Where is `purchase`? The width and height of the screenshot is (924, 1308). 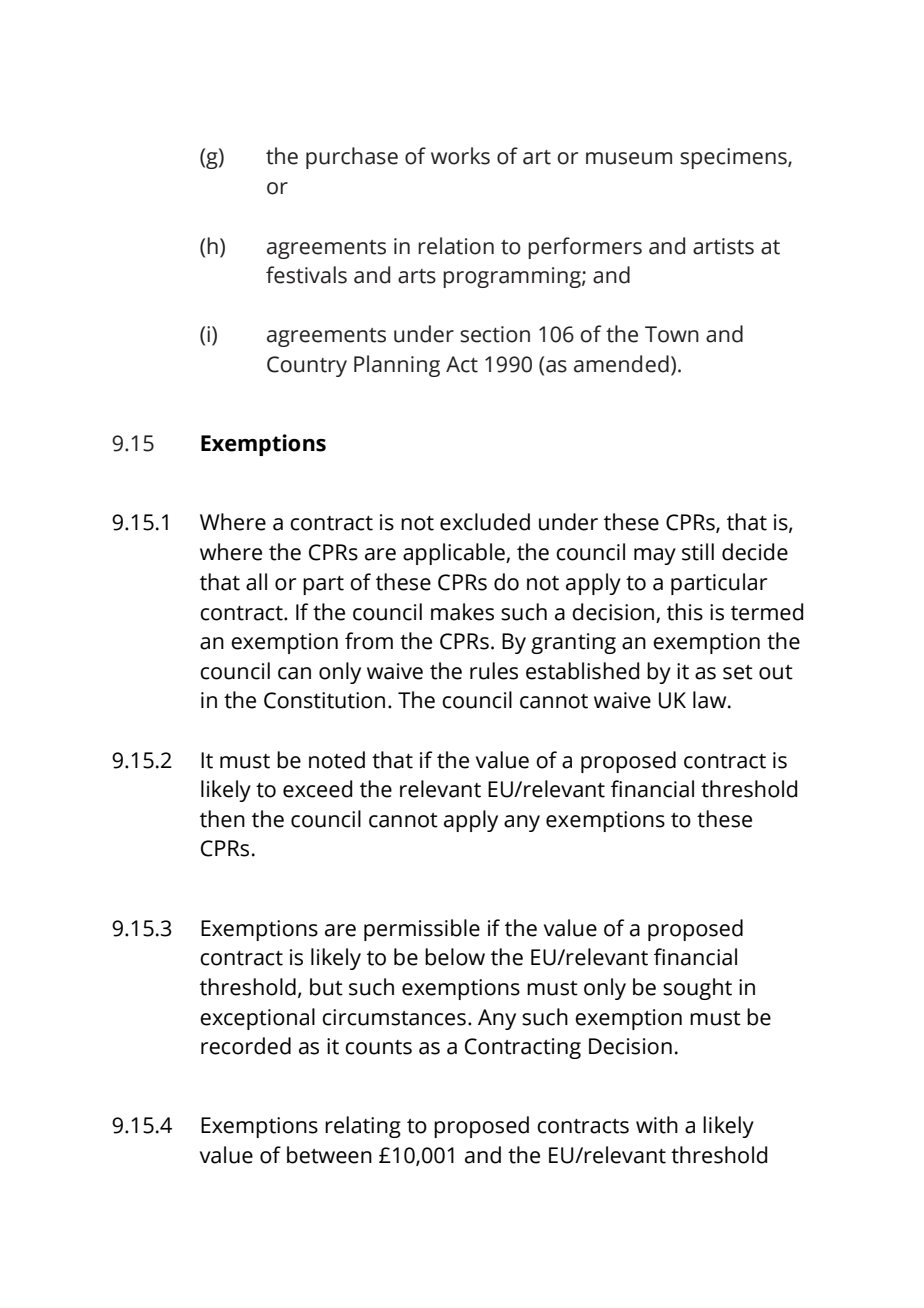 purchase is located at coordinates (352, 158).
